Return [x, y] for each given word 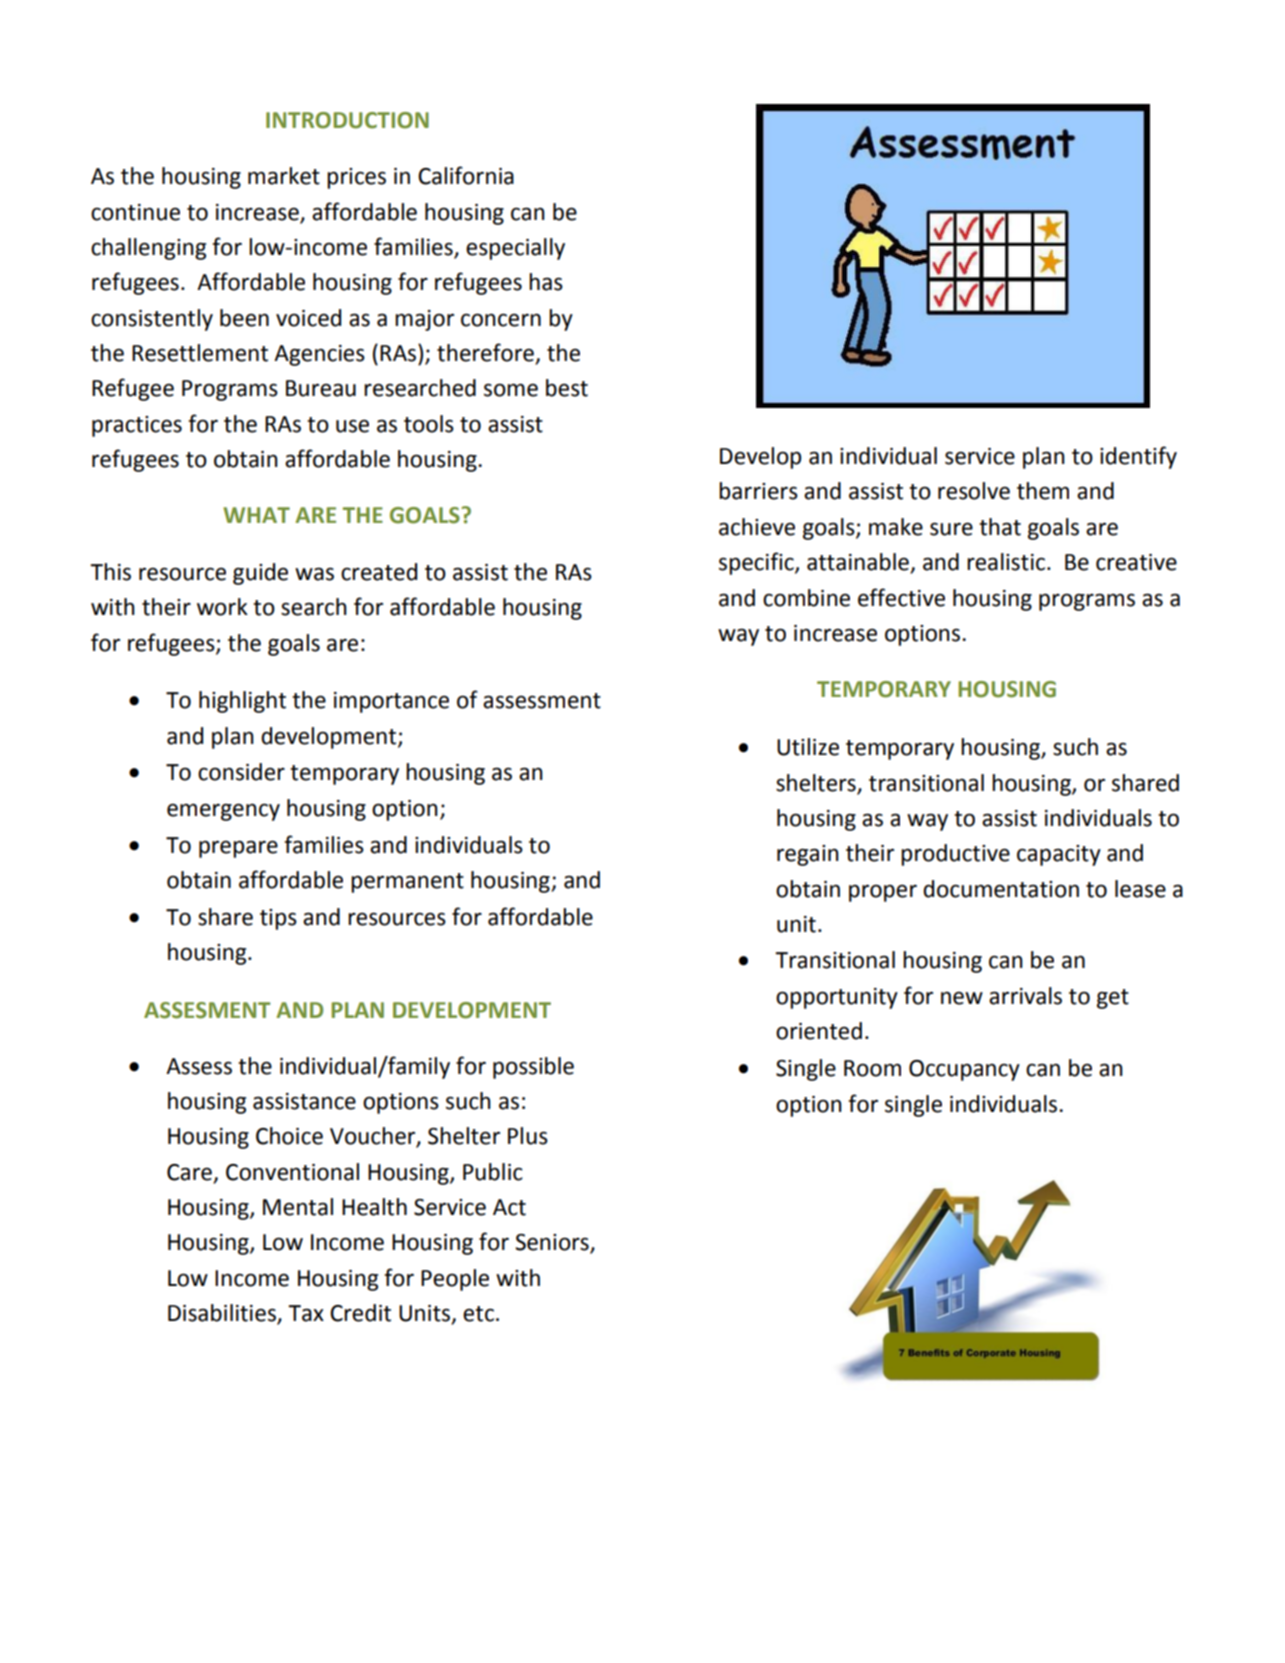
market [284, 176]
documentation [1001, 889]
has [546, 282]
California [466, 175]
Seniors [553, 1243]
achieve [757, 527]
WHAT [256, 515]
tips [278, 919]
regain [808, 855]
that [1000, 527]
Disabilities [223, 1314]
